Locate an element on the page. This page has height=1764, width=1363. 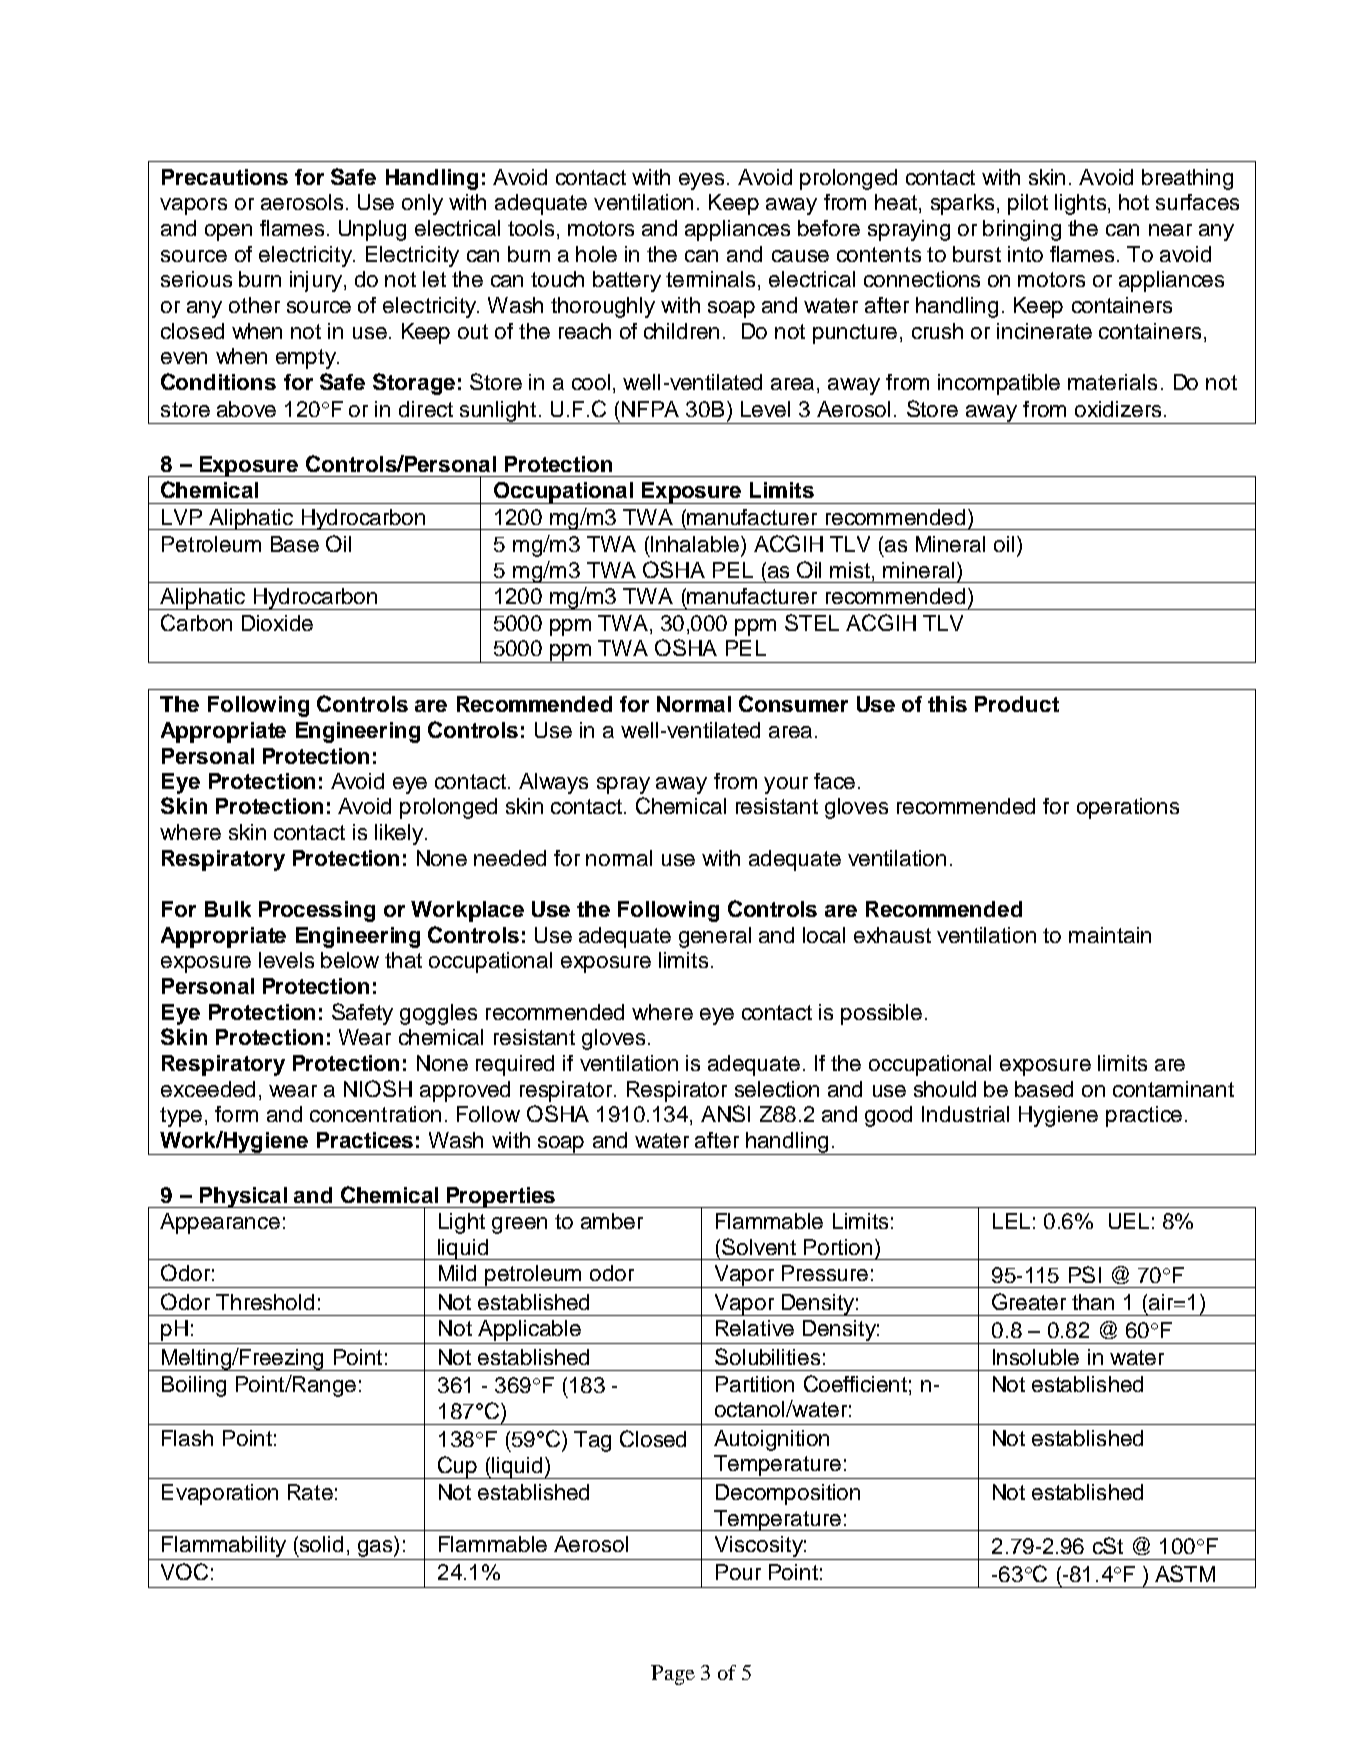
Processing is located at coordinates (317, 911).
